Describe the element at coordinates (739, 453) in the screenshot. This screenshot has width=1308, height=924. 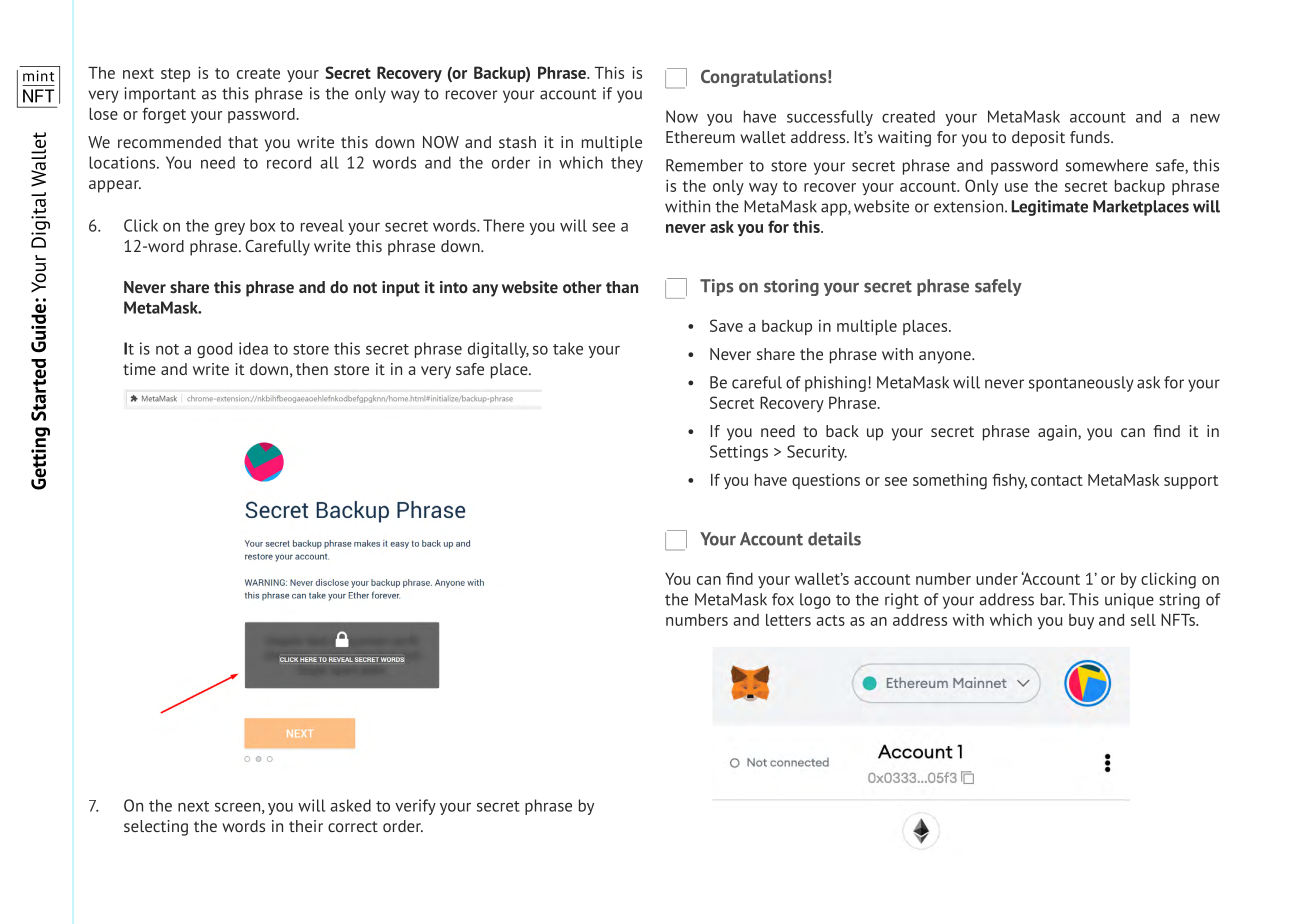
I see `Settings` at that location.
